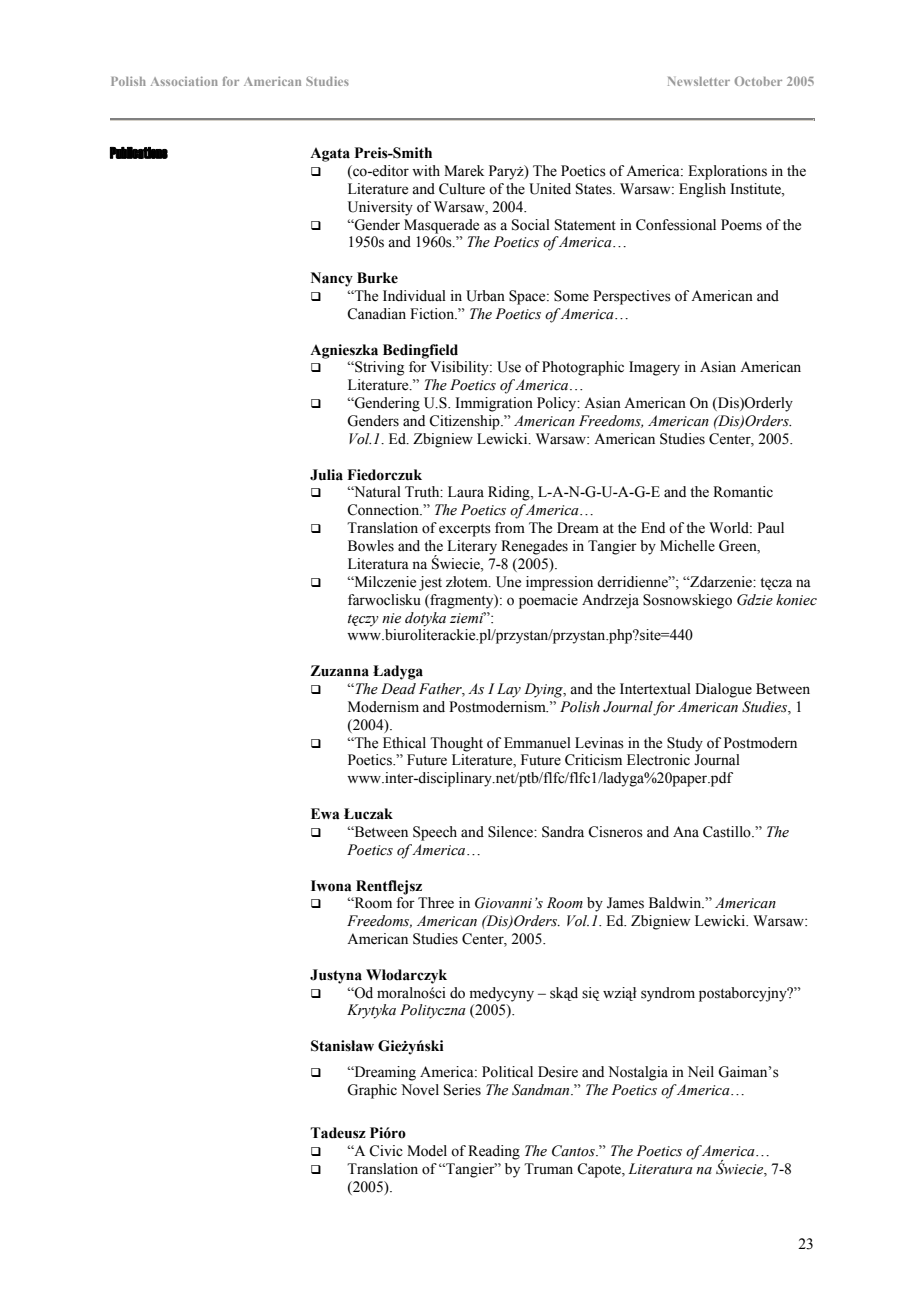 This document has height=1308, width=924. What do you see at coordinates (699, 81) in the document?
I see `Newsletter` at bounding box center [699, 81].
